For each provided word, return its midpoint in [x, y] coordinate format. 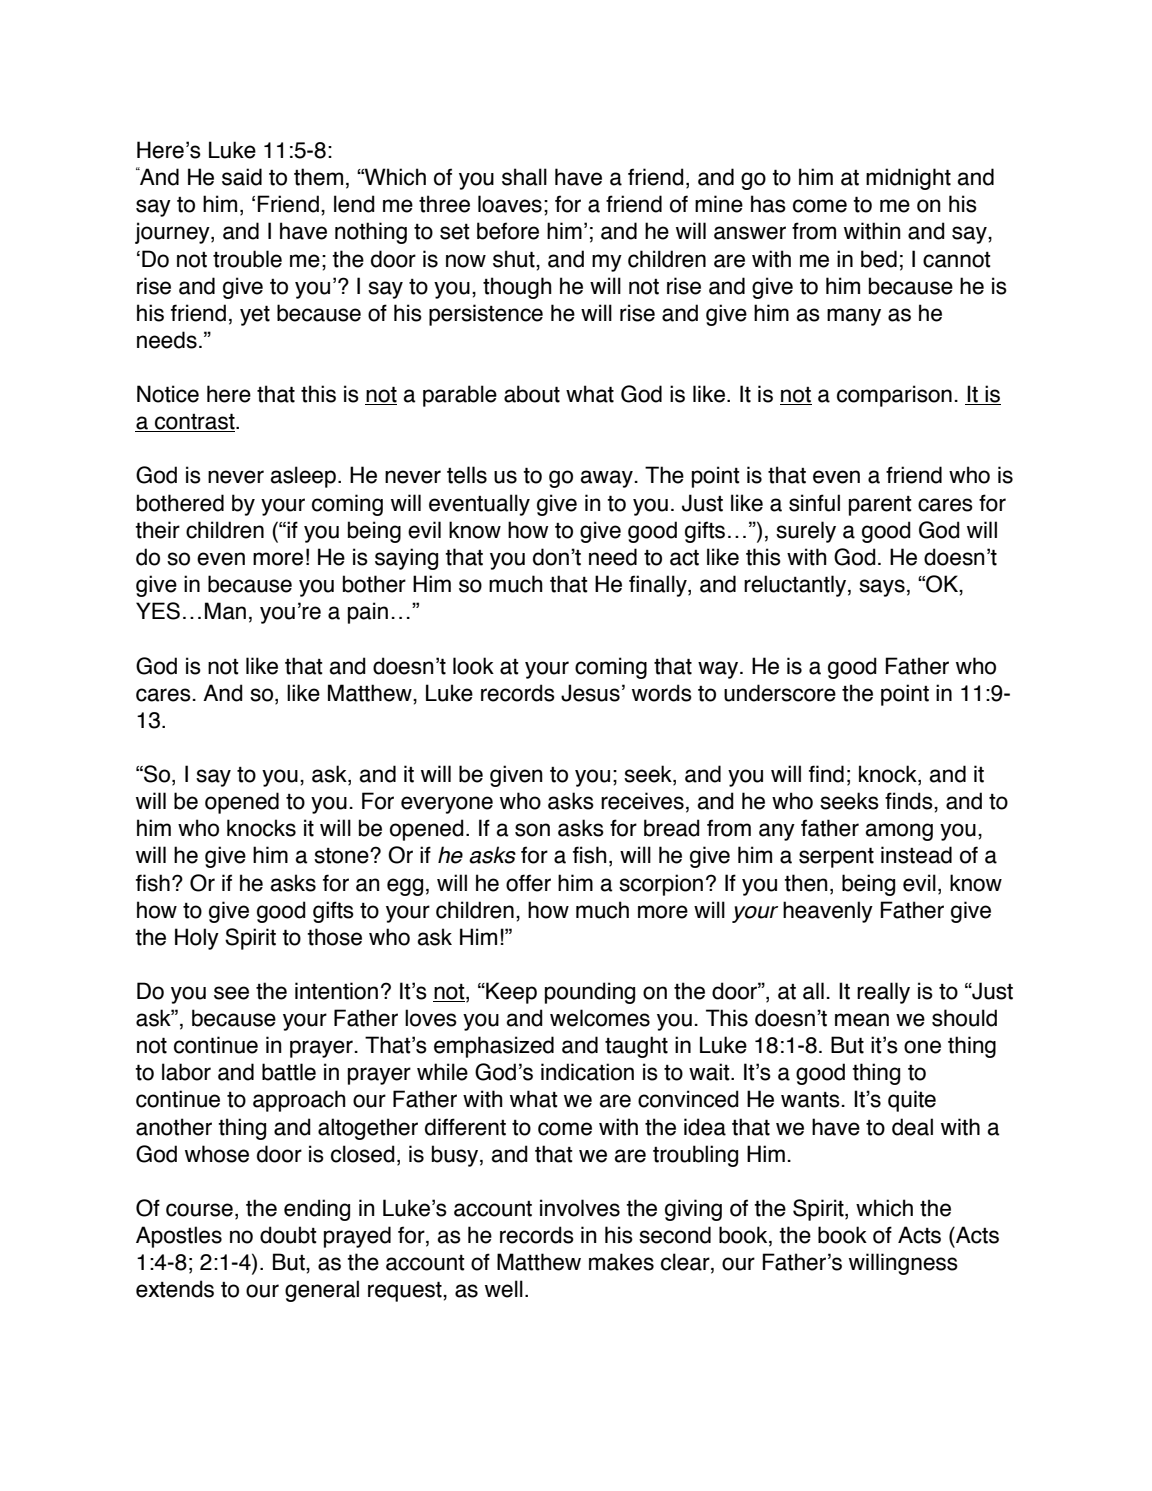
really [883, 993]
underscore [780, 693]
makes [621, 1262]
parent [880, 506]
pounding [590, 993]
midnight [908, 179]
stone [342, 856]
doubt [288, 1235]
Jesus [590, 693]
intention [336, 991]
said [242, 177]
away [606, 479]
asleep [303, 477]
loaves [510, 204]
